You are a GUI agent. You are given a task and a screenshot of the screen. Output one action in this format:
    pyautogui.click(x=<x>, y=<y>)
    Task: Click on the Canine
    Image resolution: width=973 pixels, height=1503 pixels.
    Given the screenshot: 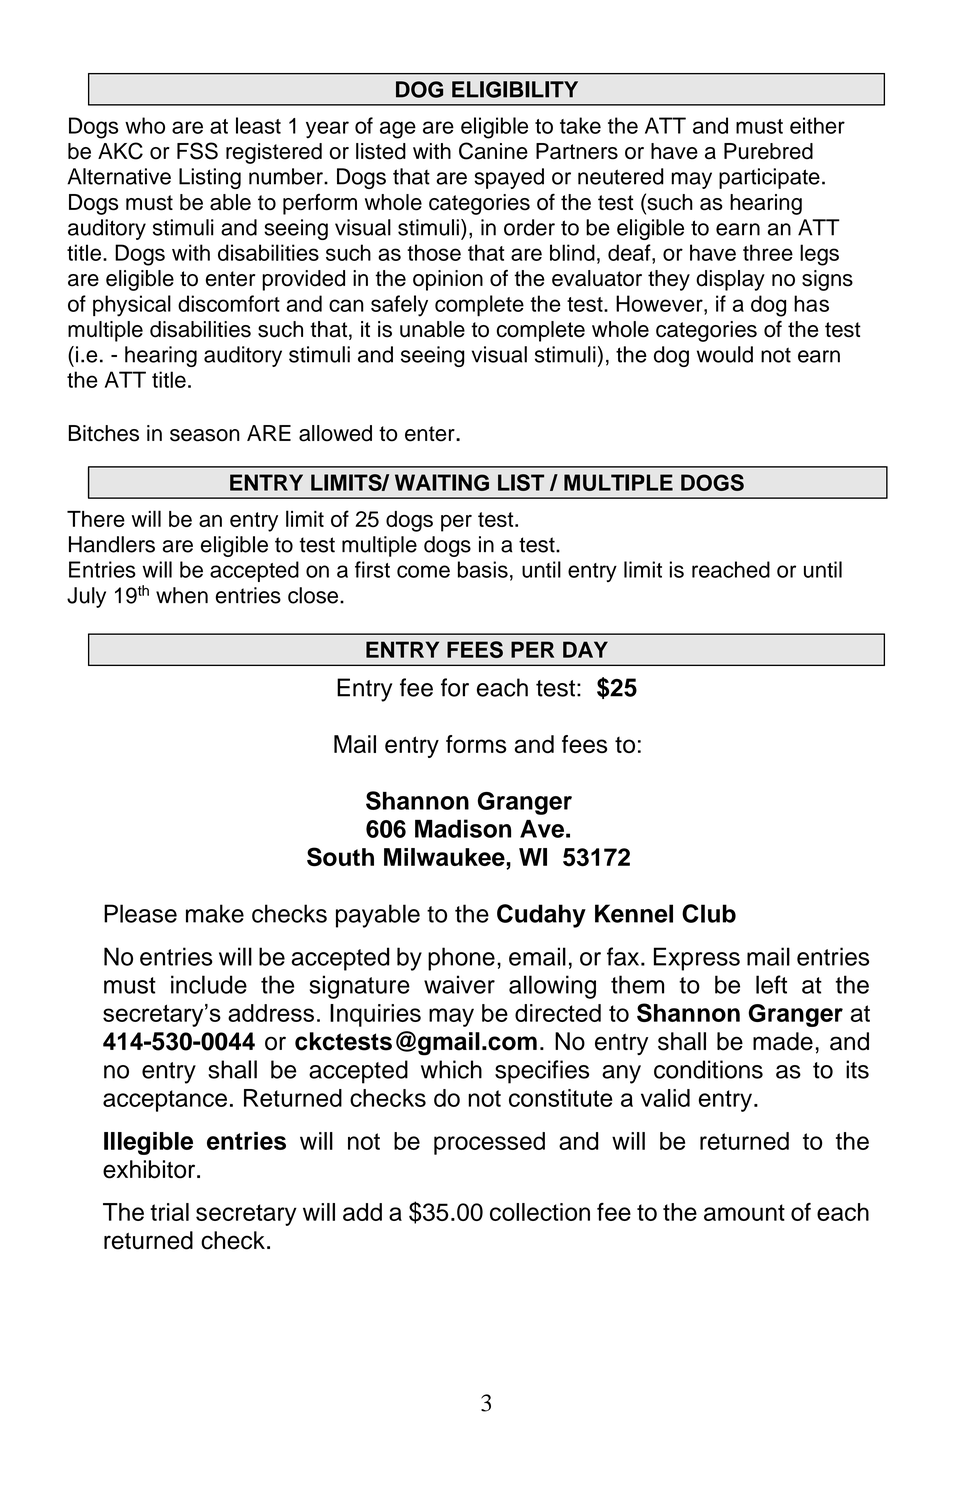 What is the action you would take?
    pyautogui.click(x=493, y=151)
